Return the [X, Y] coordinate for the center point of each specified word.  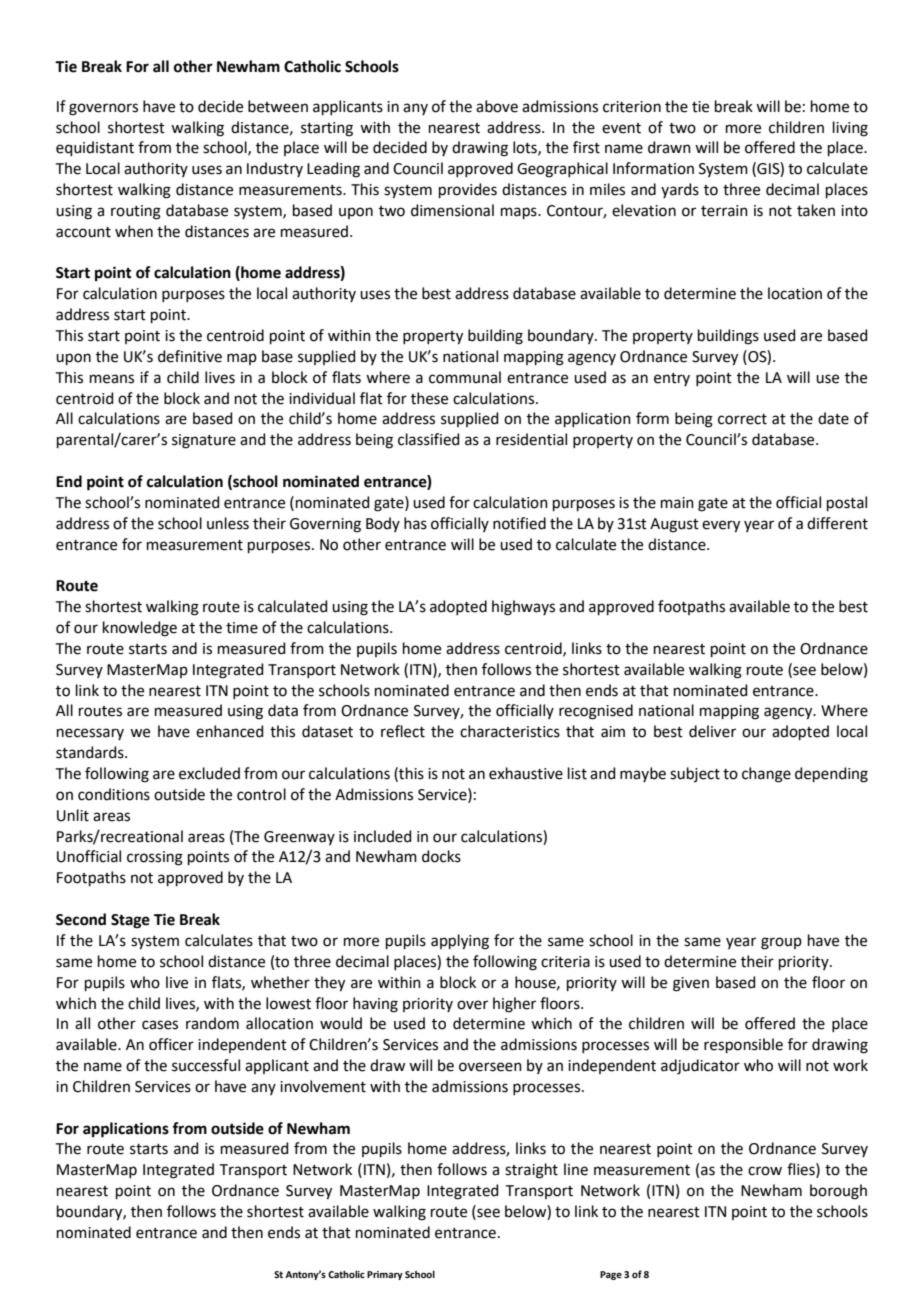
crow [765, 1171]
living [850, 129]
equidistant [95, 148]
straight [531, 1171]
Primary [385, 1275]
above [497, 106]
